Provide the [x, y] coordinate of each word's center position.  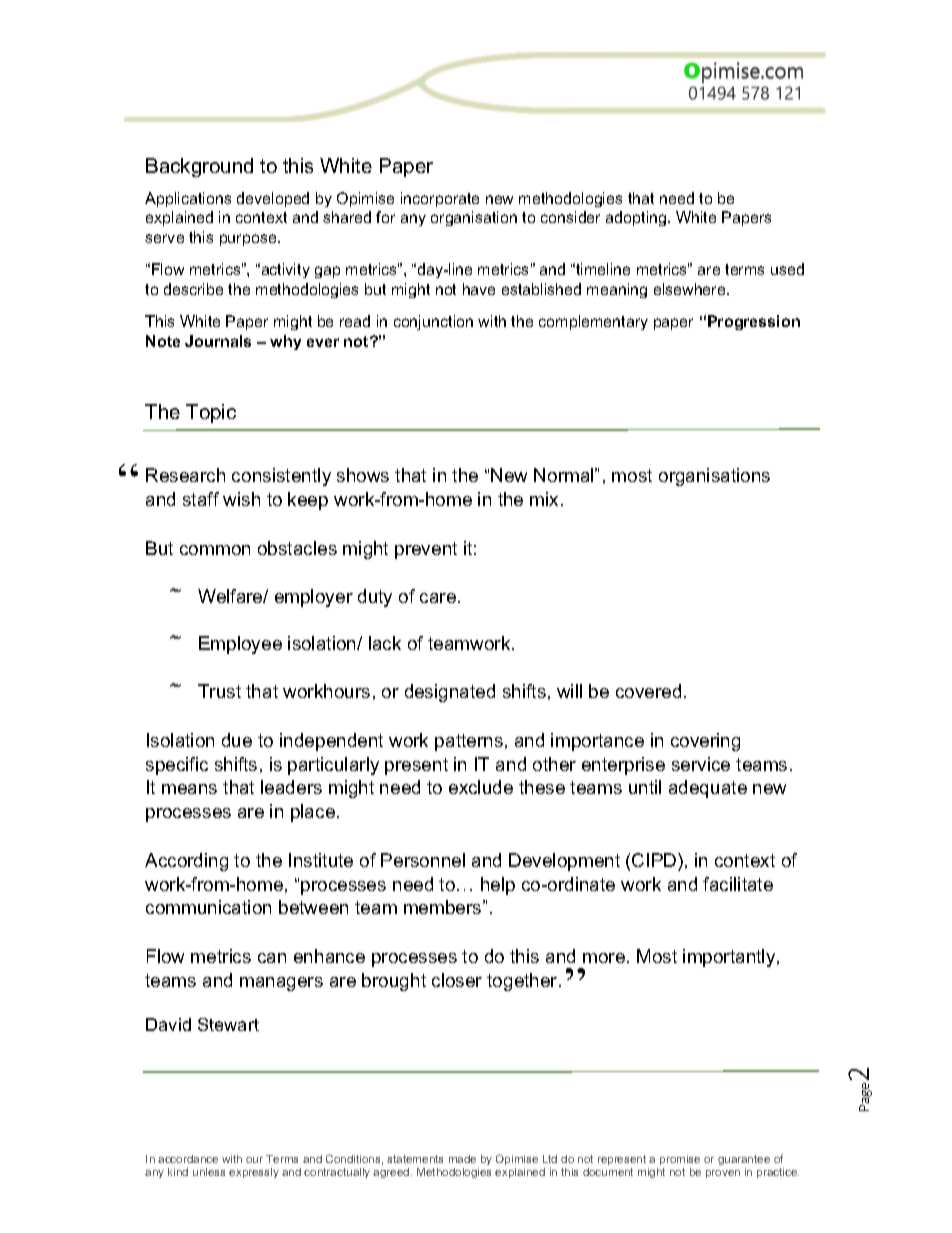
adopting [637, 218]
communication [208, 907]
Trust [219, 691]
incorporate [440, 199]
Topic [211, 413]
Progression [754, 322]
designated [450, 693]
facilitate [738, 884]
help [498, 886]
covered [648, 691]
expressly [254, 1173]
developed [273, 199]
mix [546, 499]
